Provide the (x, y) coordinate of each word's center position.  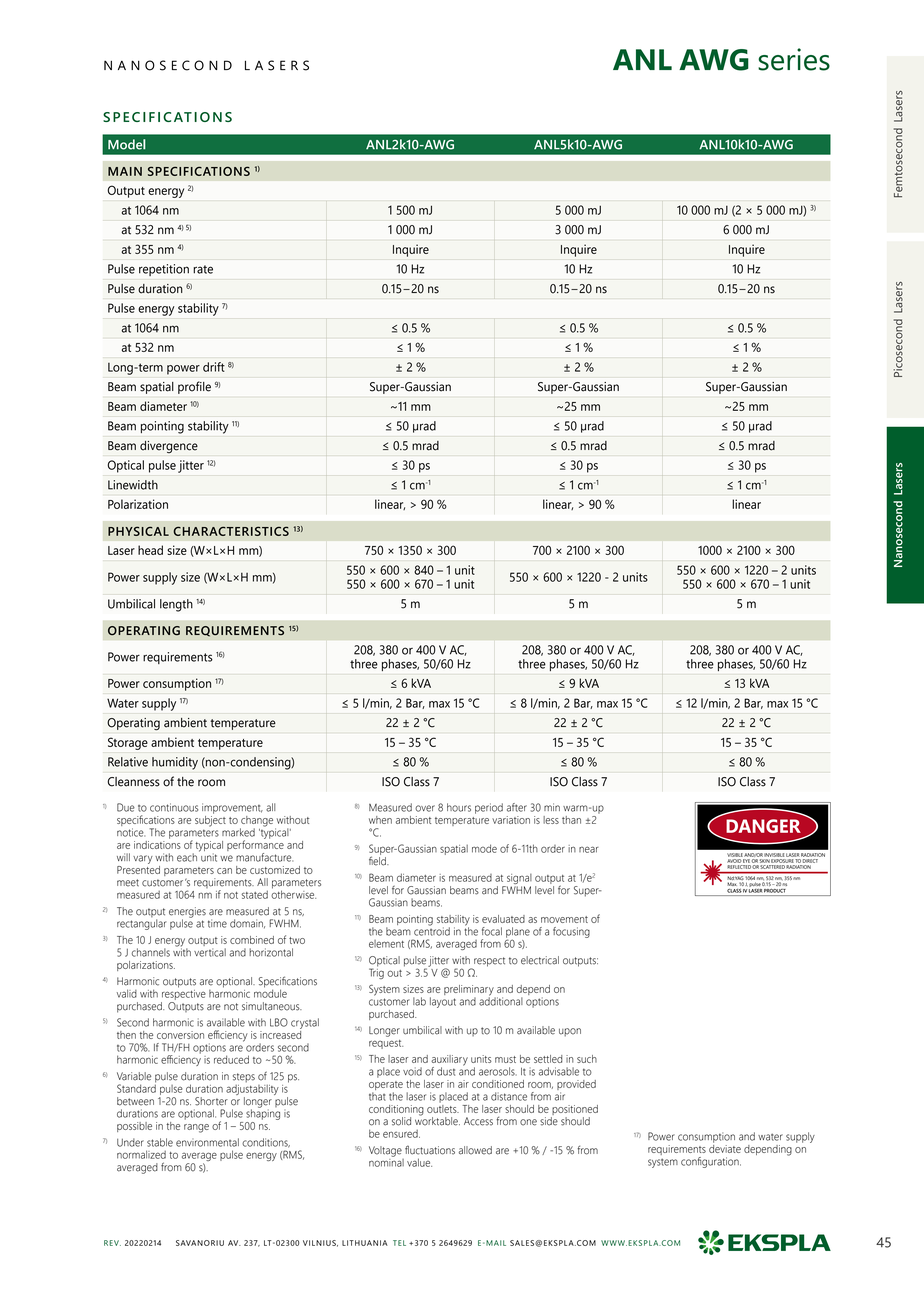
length (176, 605)
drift (214, 367)
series (794, 59)
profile (194, 387)
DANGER (763, 826)
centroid (432, 930)
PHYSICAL (138, 531)
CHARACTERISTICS (231, 531)
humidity (175, 763)
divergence (169, 447)
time (217, 923)
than (571, 820)
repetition (164, 270)
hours (459, 807)
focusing (571, 932)
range (196, 1128)
